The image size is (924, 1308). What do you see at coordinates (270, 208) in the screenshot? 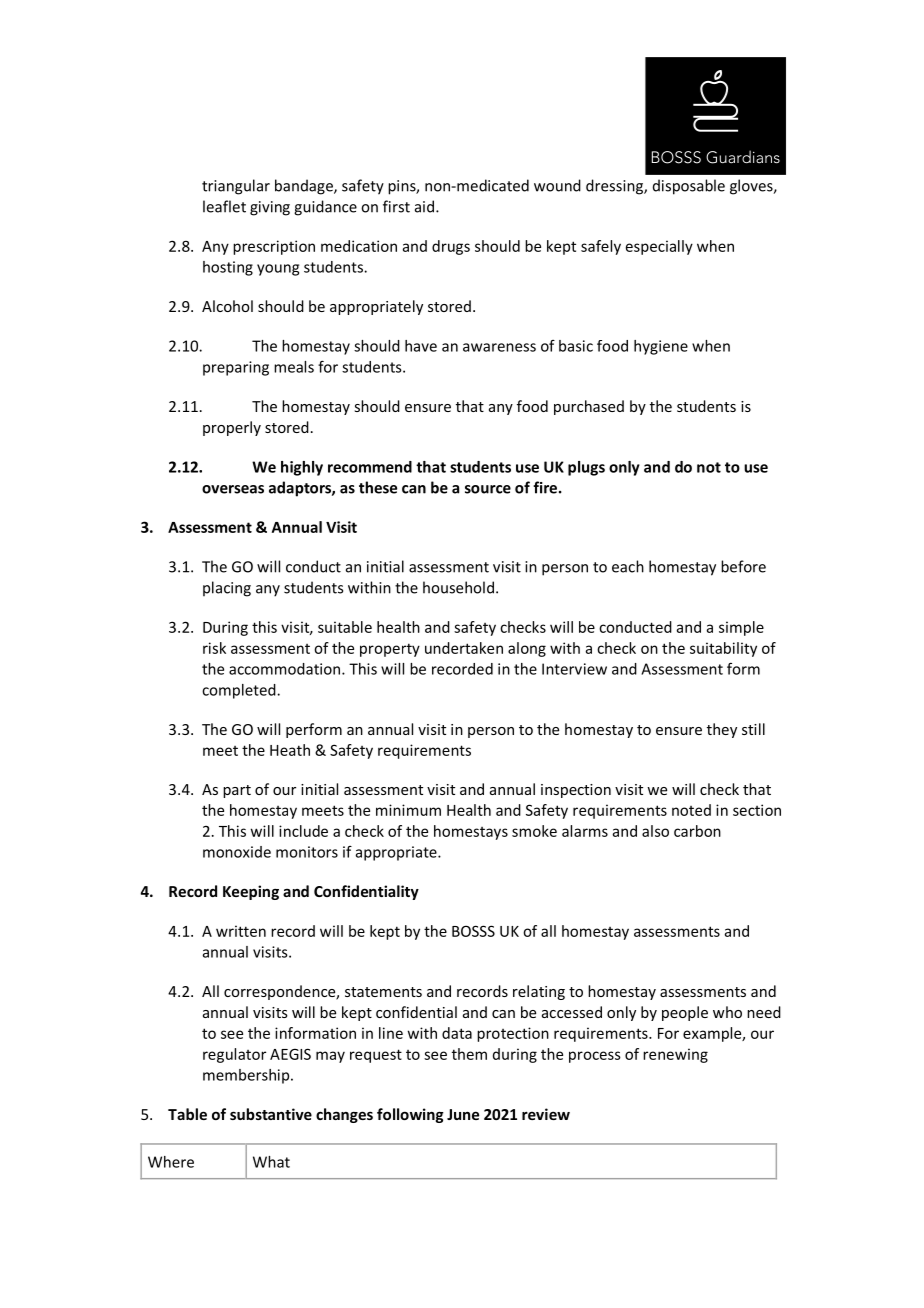
I see `giving` at bounding box center [270, 208].
